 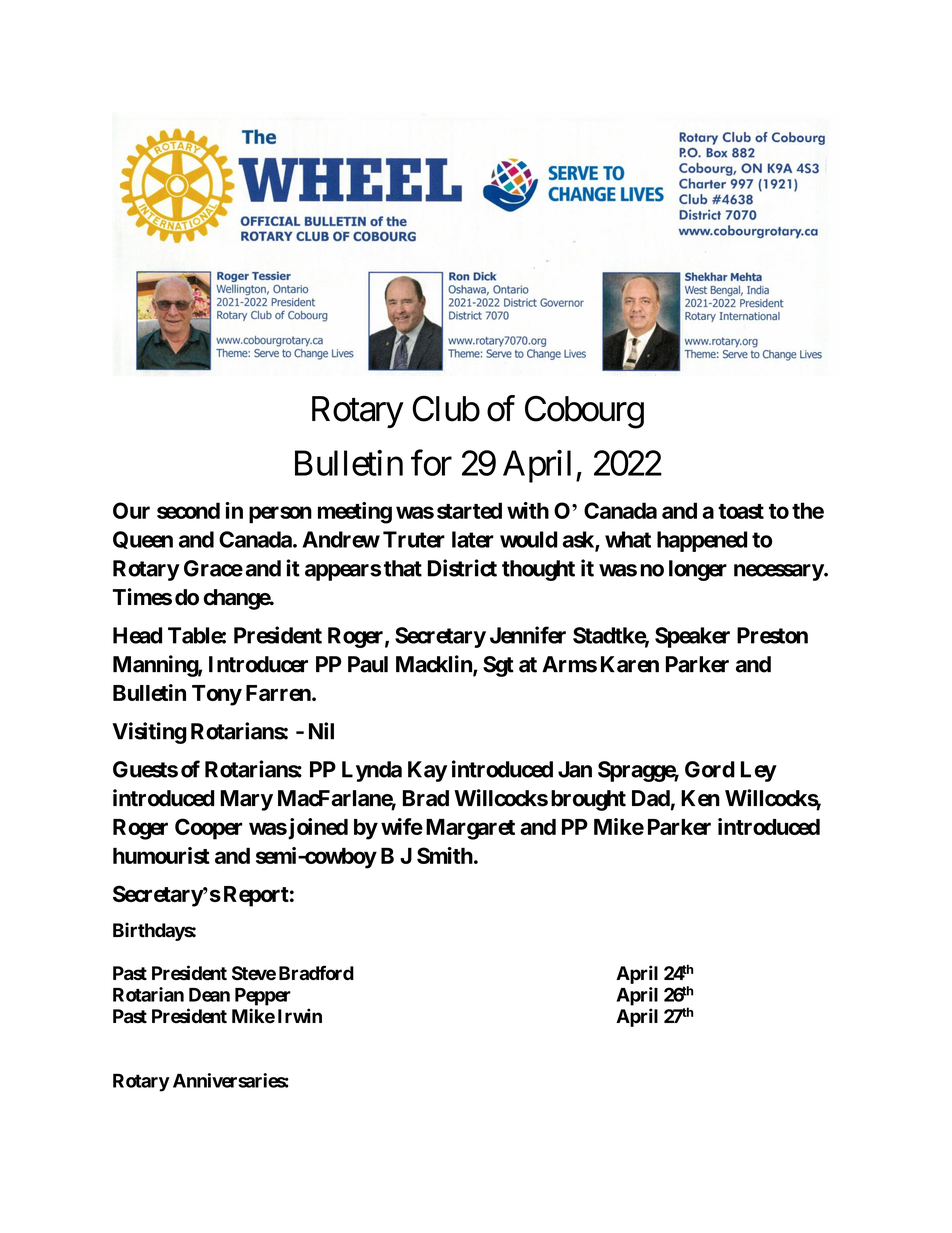 What do you see at coordinates (188, 510) in the document?
I see `second` at bounding box center [188, 510].
